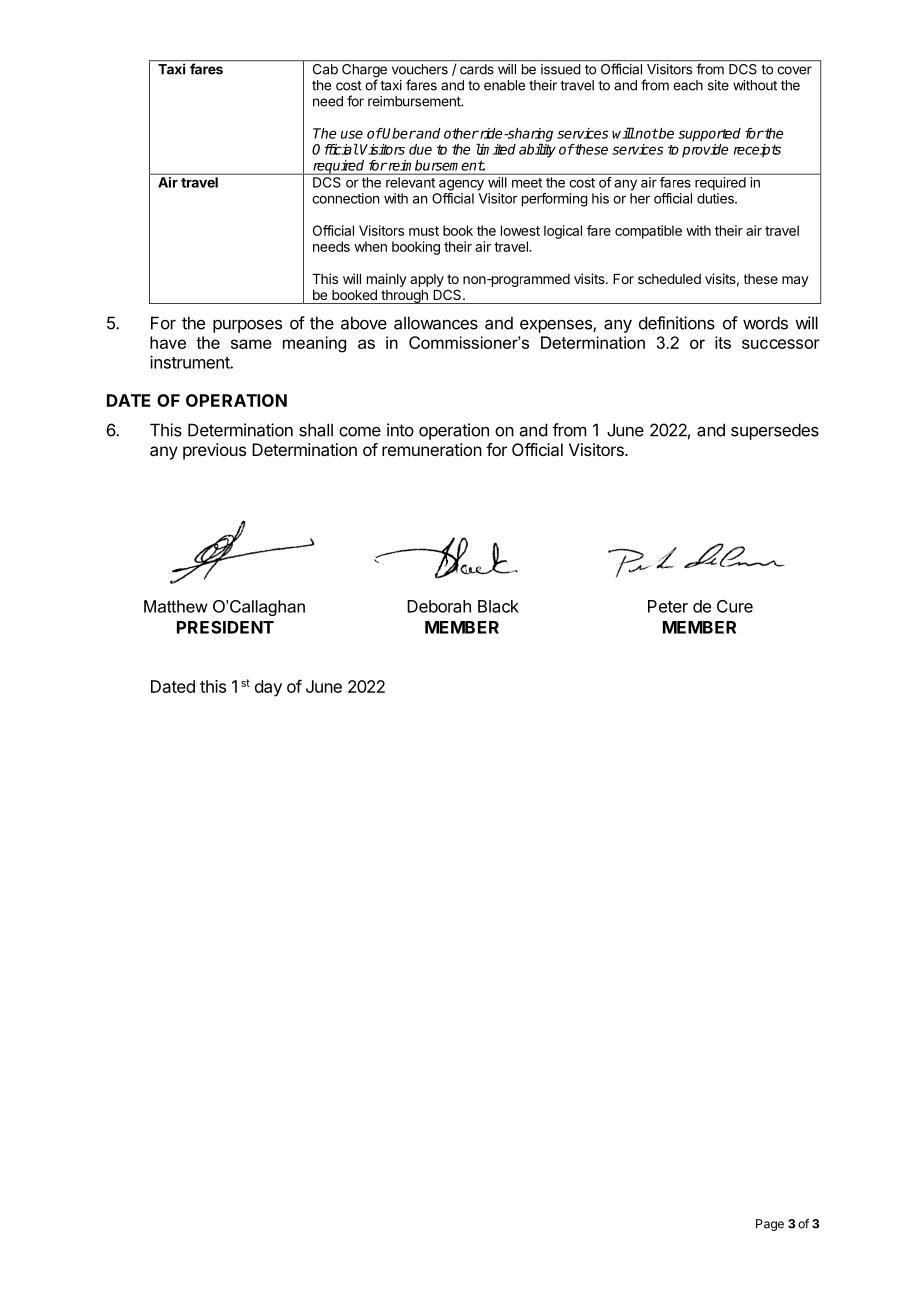 The image size is (924, 1308). What do you see at coordinates (432, 449) in the screenshot?
I see `remuneration` at bounding box center [432, 449].
